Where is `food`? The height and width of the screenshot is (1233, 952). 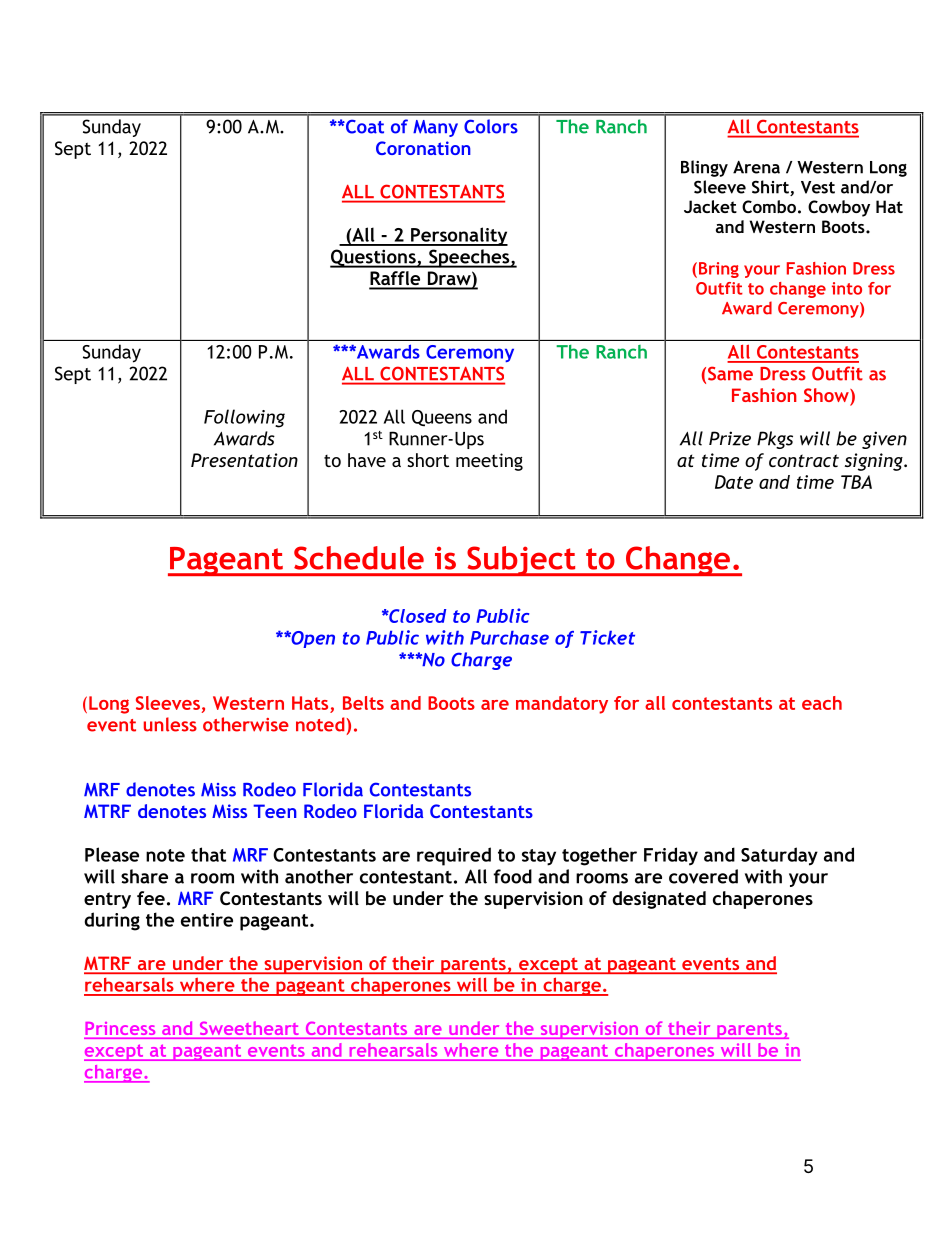
food is located at coordinates (513, 876).
